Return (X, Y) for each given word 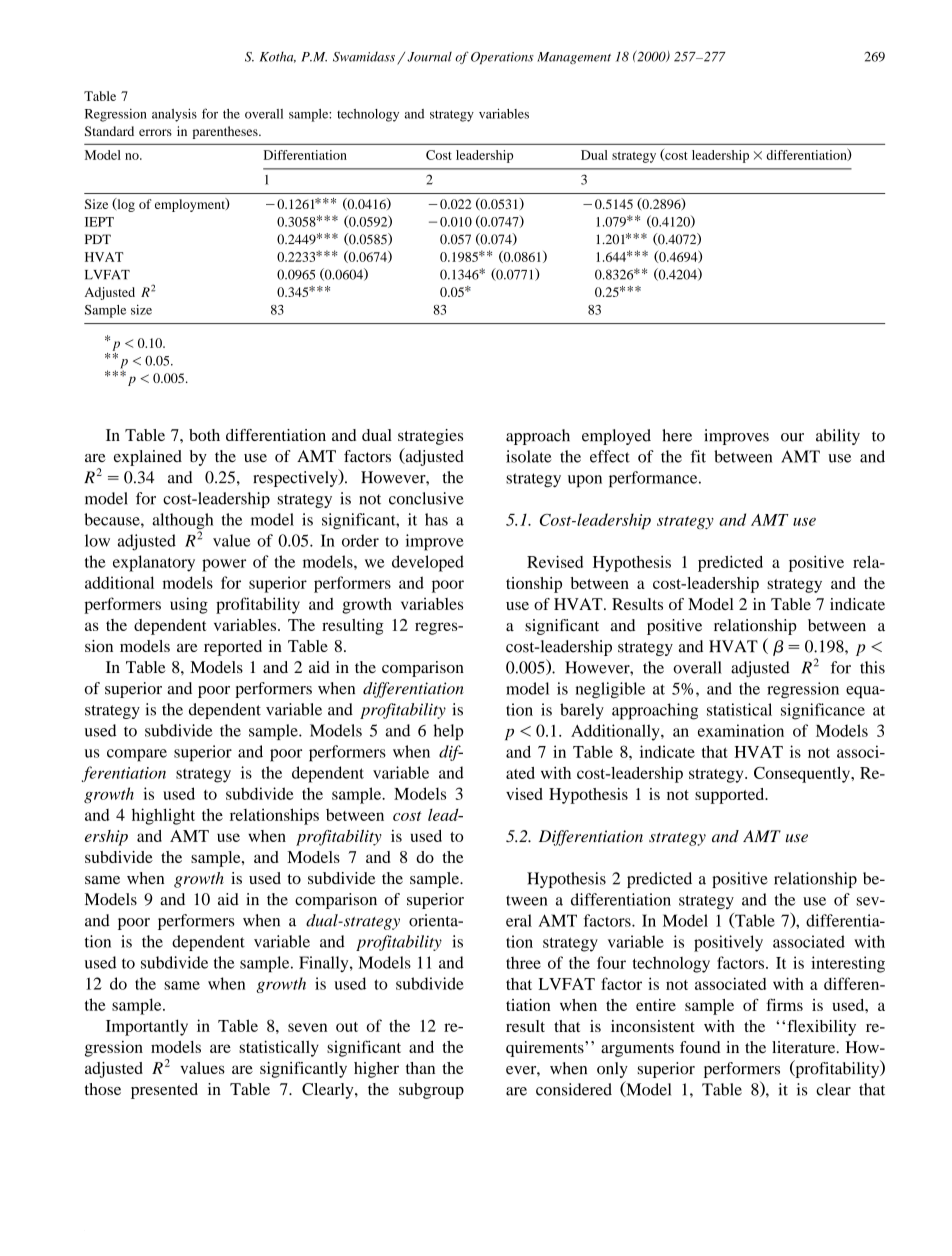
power (224, 565)
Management (574, 58)
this (872, 667)
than (420, 1068)
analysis (174, 115)
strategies (430, 437)
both (204, 435)
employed (616, 437)
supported (731, 796)
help (448, 732)
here (677, 435)
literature (805, 1047)
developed (428, 563)
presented (164, 1091)
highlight (163, 816)
